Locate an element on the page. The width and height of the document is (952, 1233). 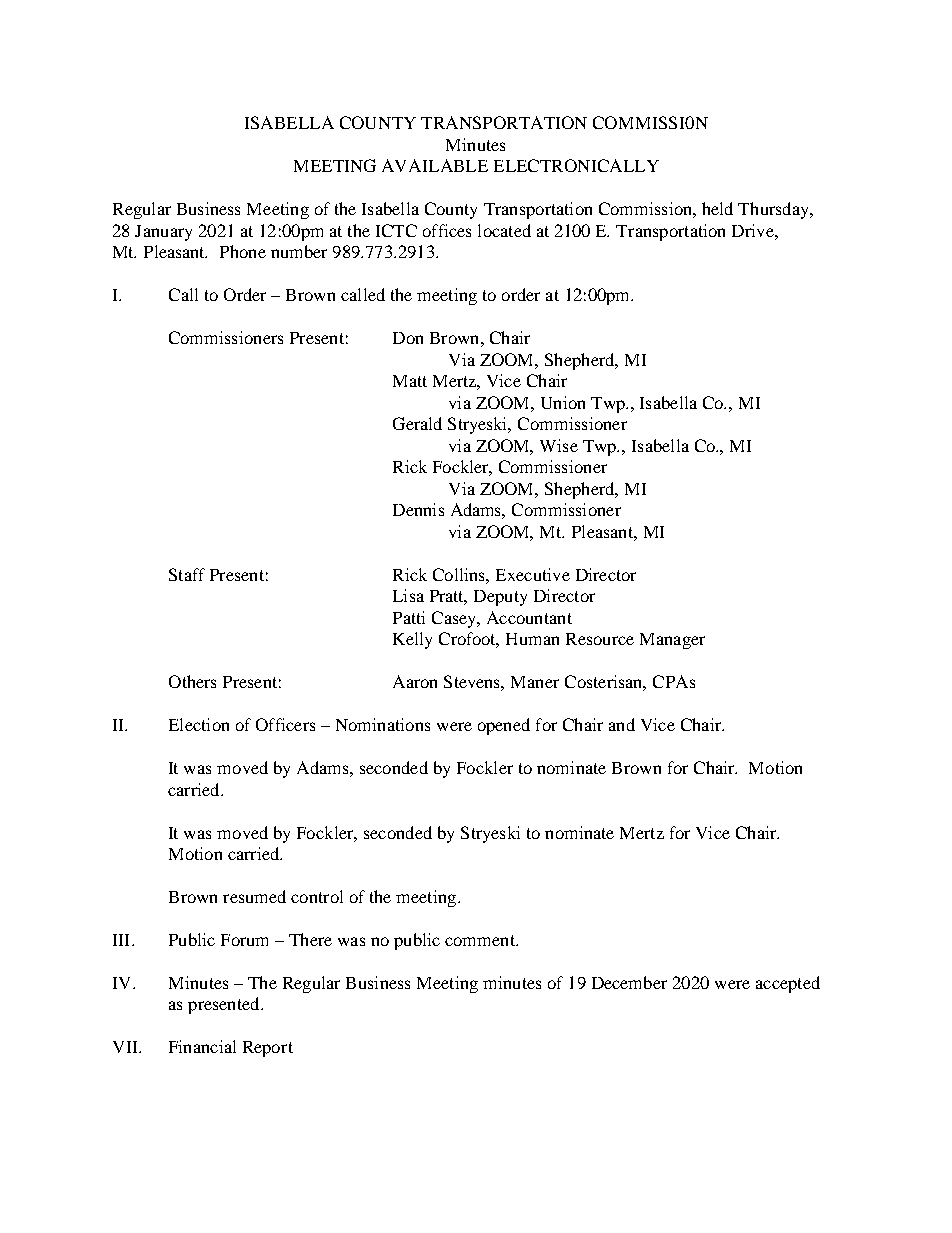
Gerald is located at coordinates (417, 423).
